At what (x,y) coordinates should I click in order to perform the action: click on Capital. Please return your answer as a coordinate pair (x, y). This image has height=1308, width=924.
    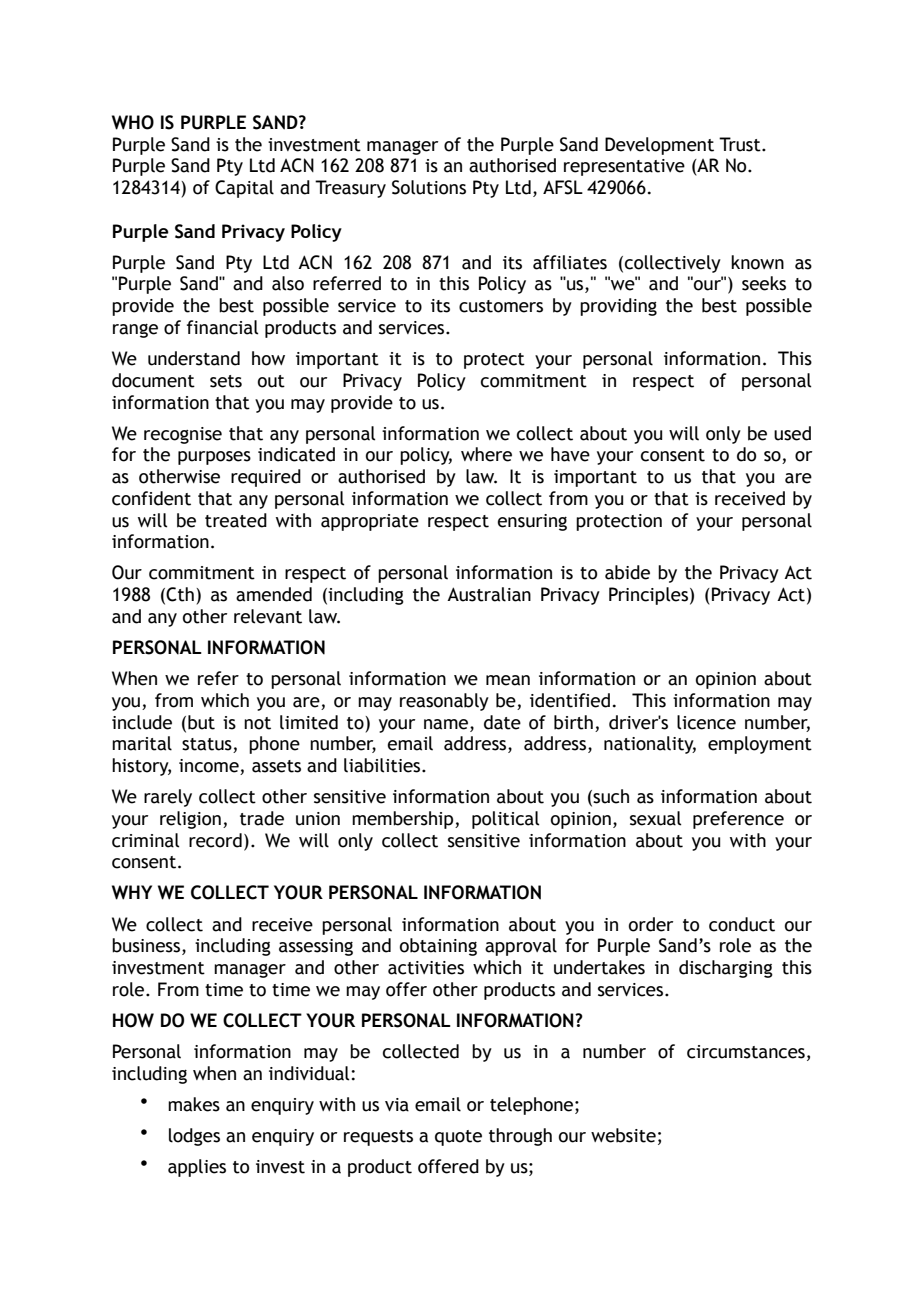
    Looking at the image, I should click on (244, 189).
